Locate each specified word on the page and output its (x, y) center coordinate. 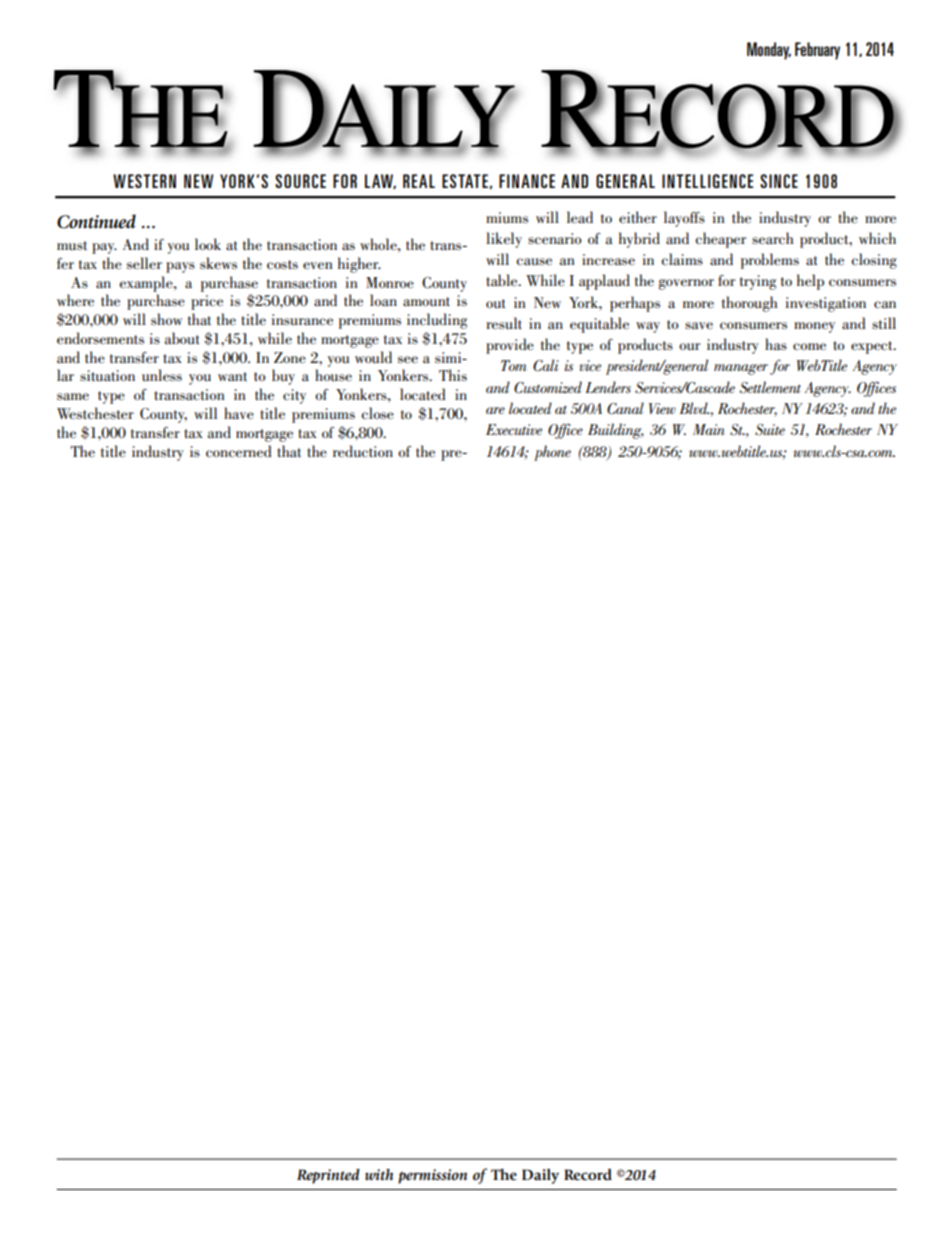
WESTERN (144, 181)
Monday (769, 51)
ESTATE (465, 181)
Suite (770, 430)
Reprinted (328, 1176)
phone (552, 453)
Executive (514, 429)
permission (432, 1176)
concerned (238, 451)
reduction (363, 451)
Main (709, 429)
